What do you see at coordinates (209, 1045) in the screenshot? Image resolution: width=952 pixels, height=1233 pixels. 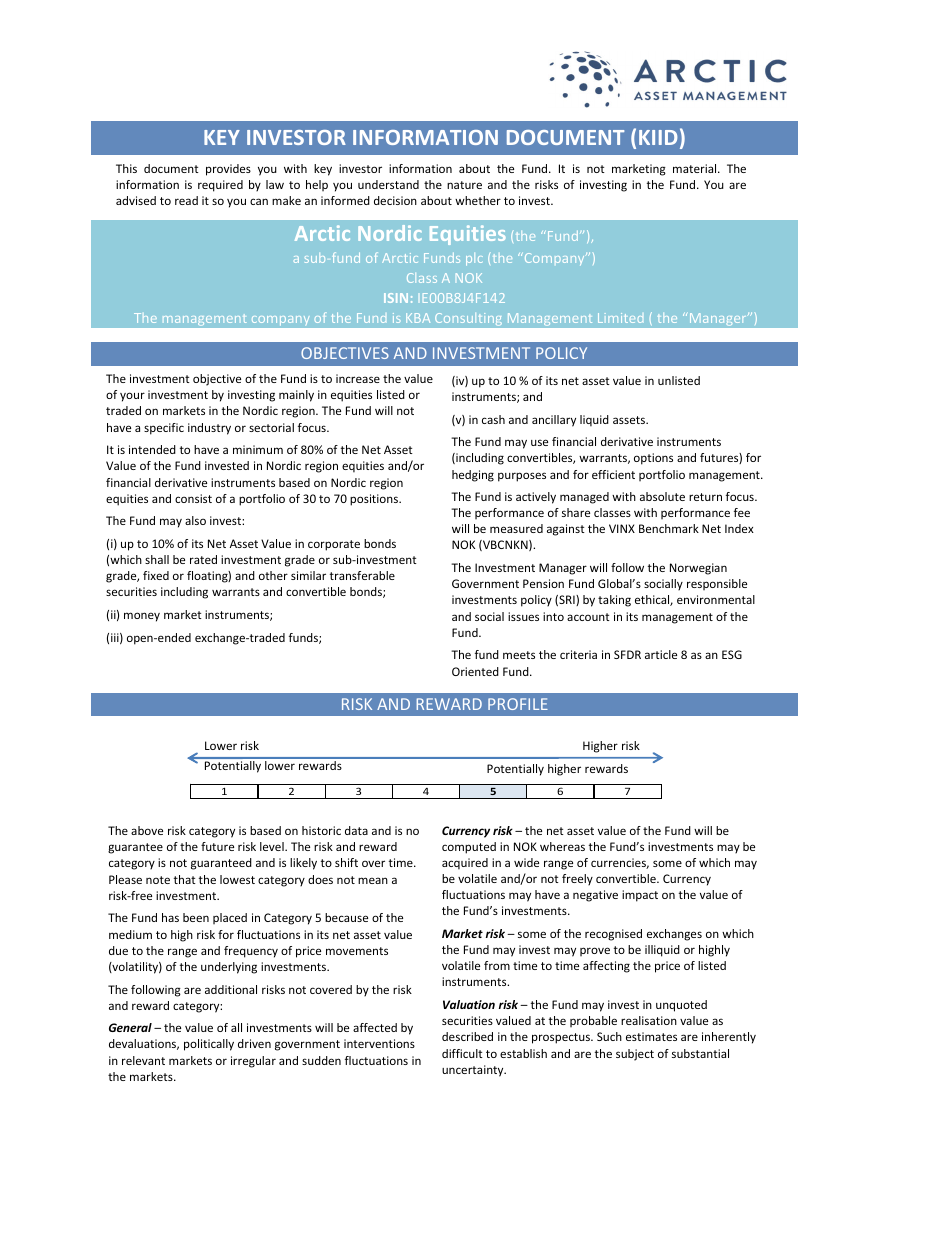 I see `politically` at bounding box center [209, 1045].
